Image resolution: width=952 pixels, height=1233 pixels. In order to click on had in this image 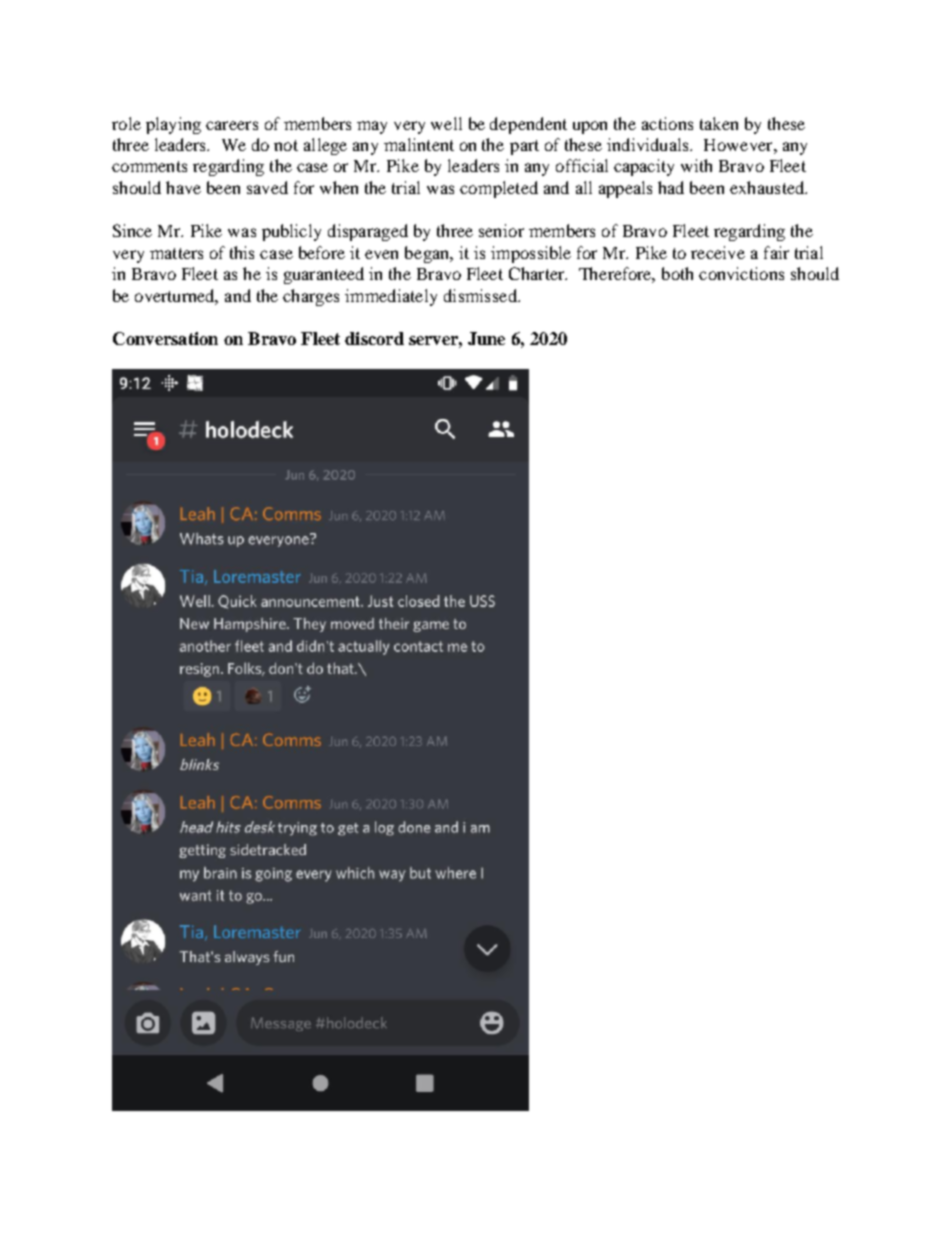, I will do `click(671, 187)`.
